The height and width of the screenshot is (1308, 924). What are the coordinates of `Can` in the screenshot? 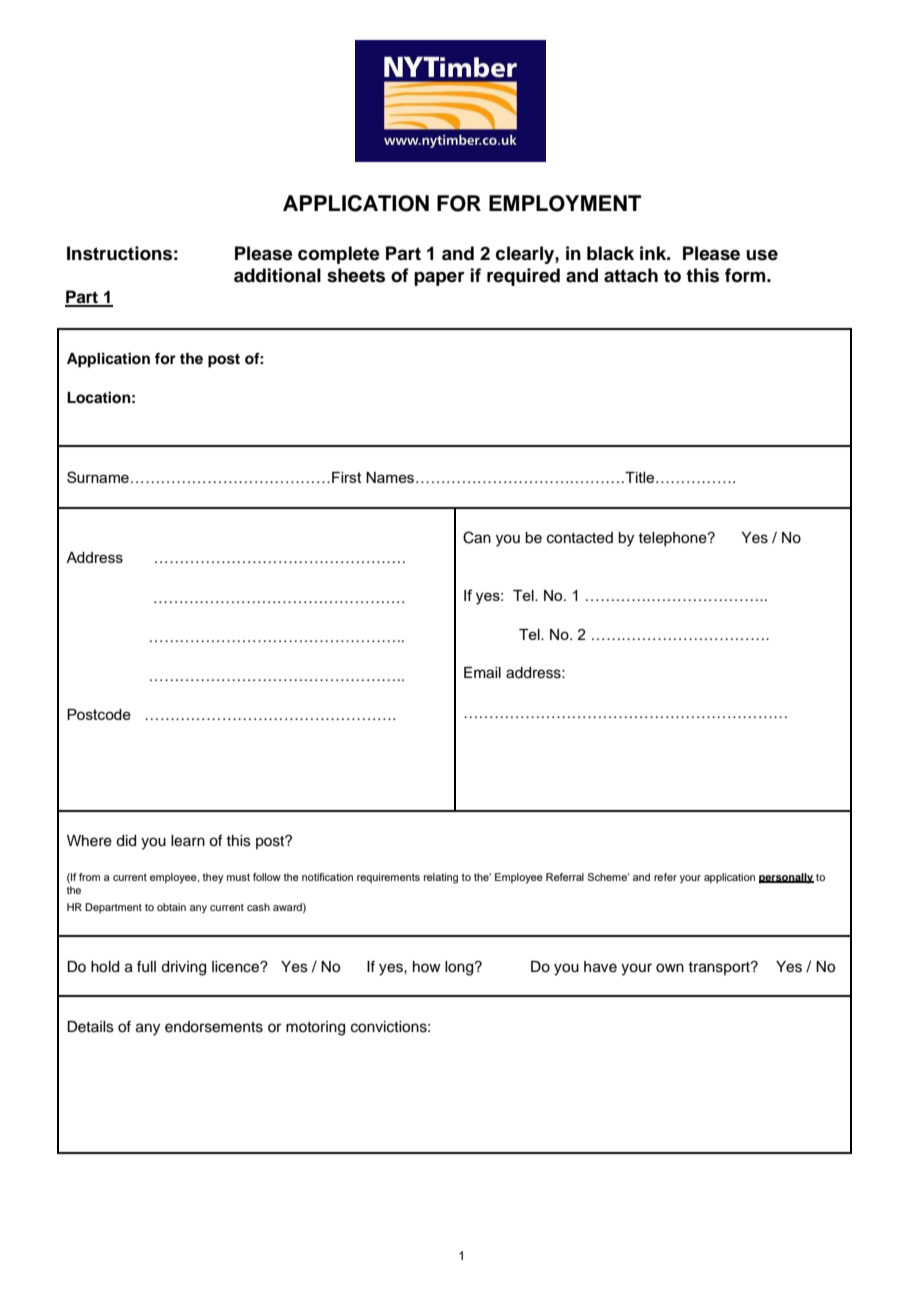 It's located at (477, 537).
